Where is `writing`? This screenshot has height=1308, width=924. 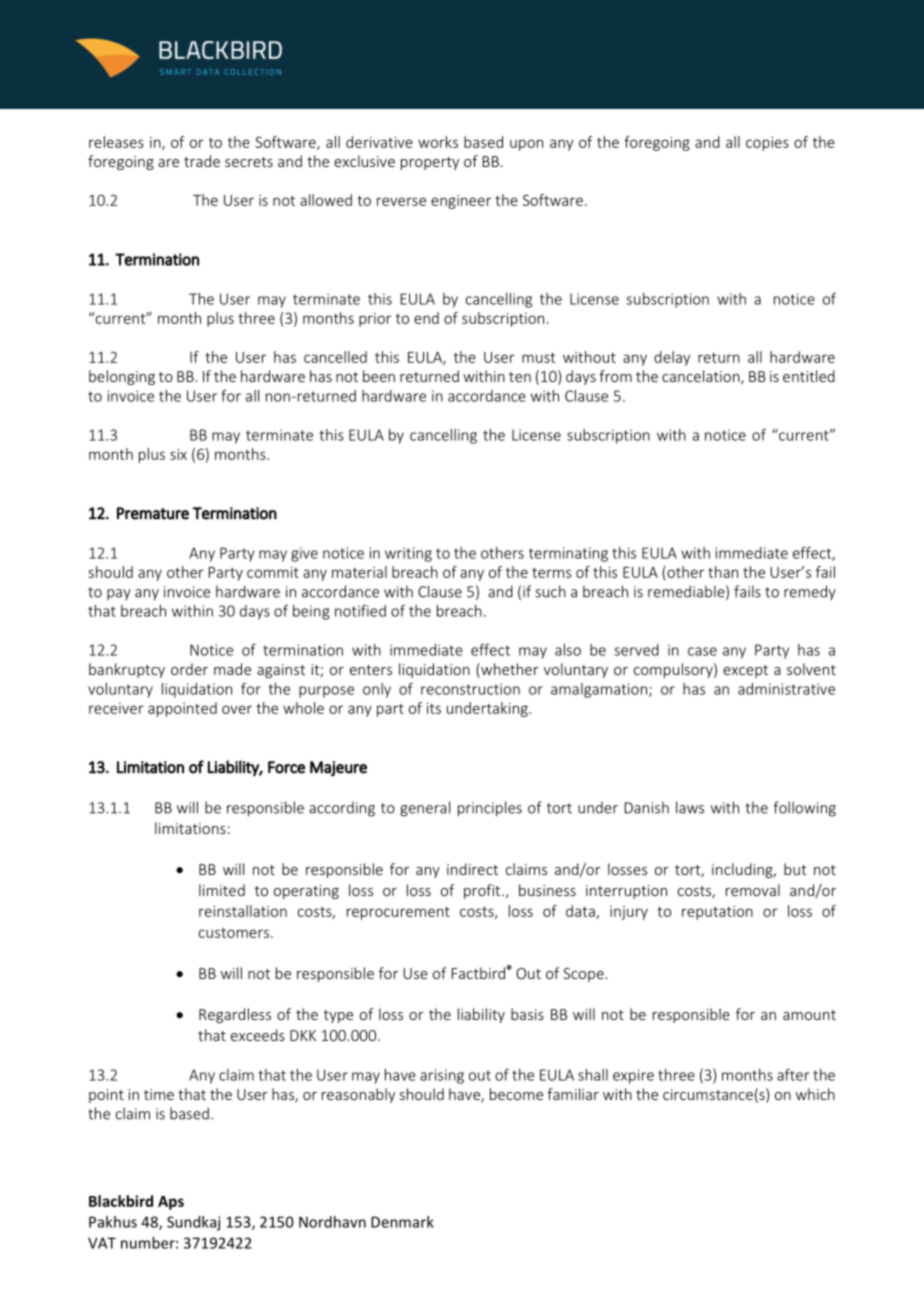 writing is located at coordinates (408, 554).
